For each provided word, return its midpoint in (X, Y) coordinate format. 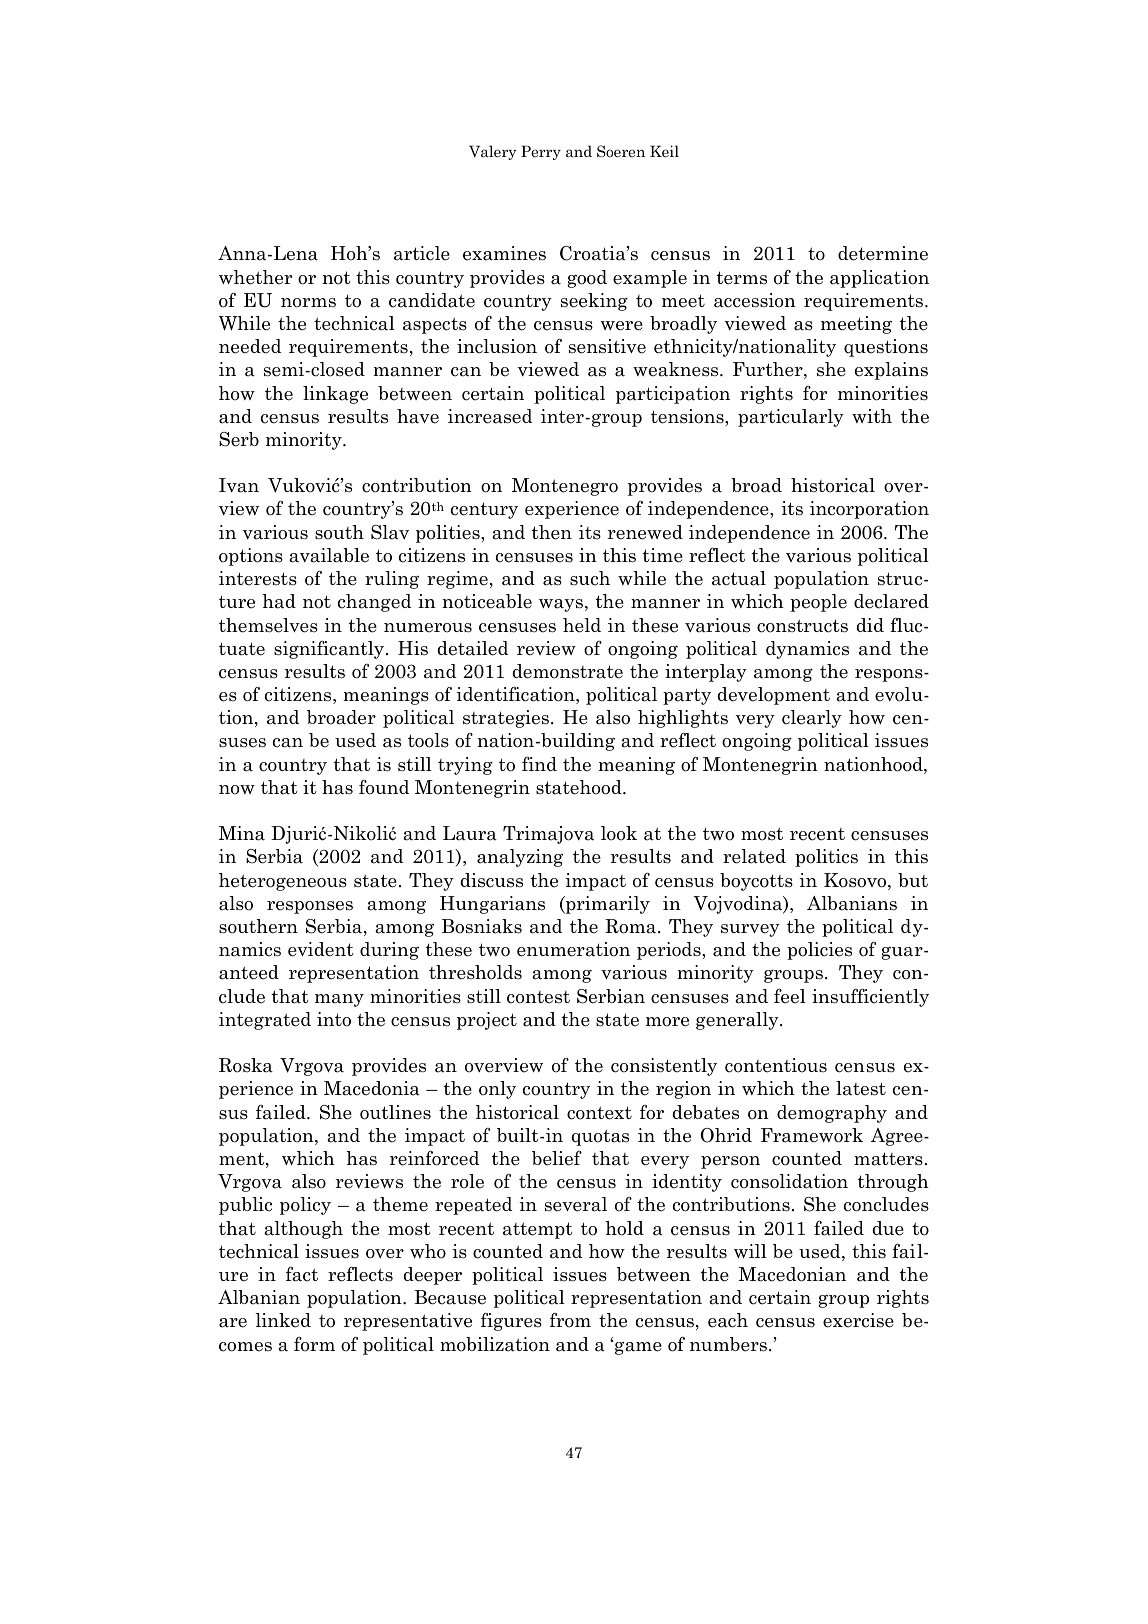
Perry (541, 152)
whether (255, 277)
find (539, 764)
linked (283, 1320)
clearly (812, 719)
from (570, 1320)
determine (883, 253)
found (384, 787)
